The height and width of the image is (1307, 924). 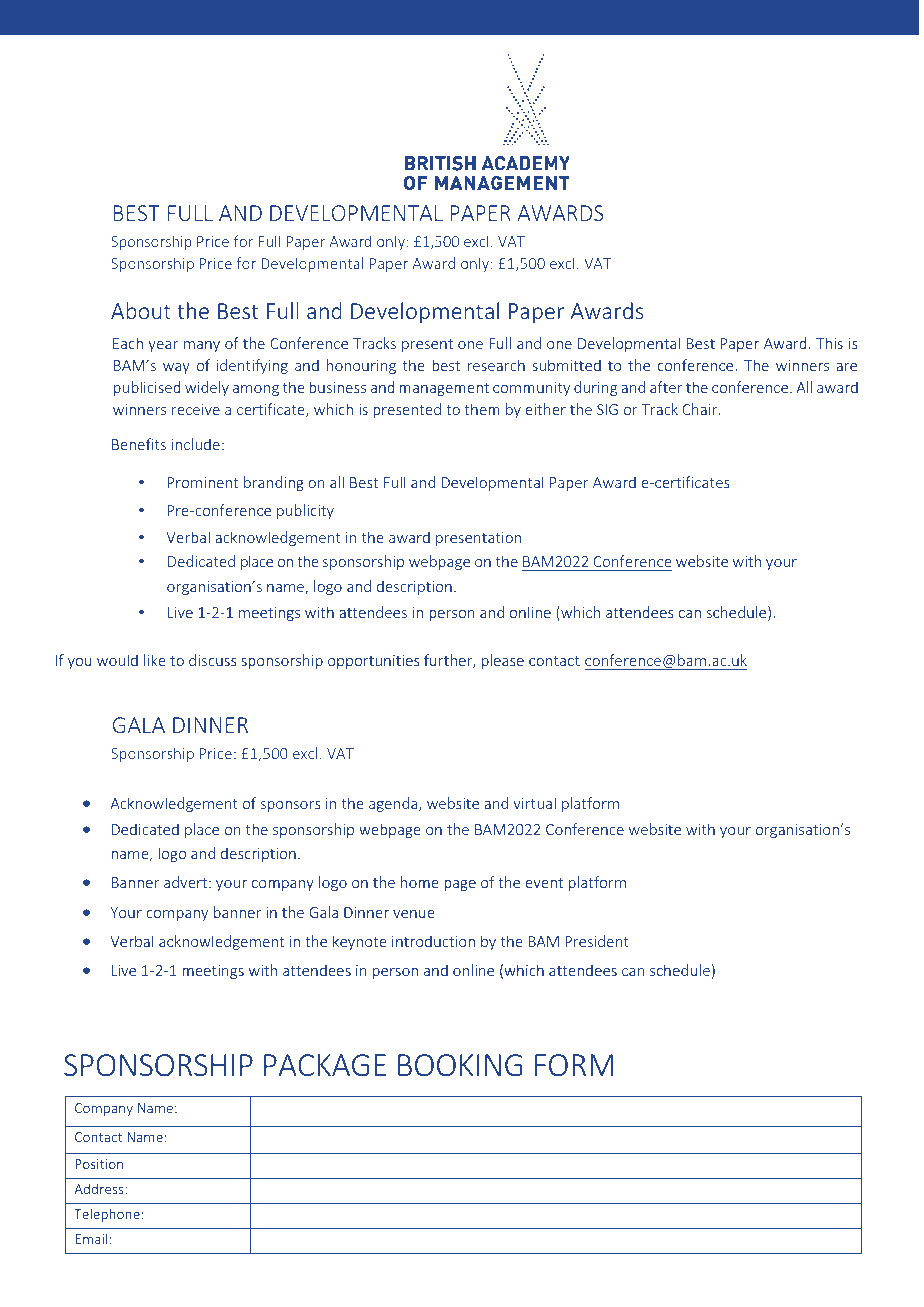 I want to click on virtual, so click(x=534, y=803).
